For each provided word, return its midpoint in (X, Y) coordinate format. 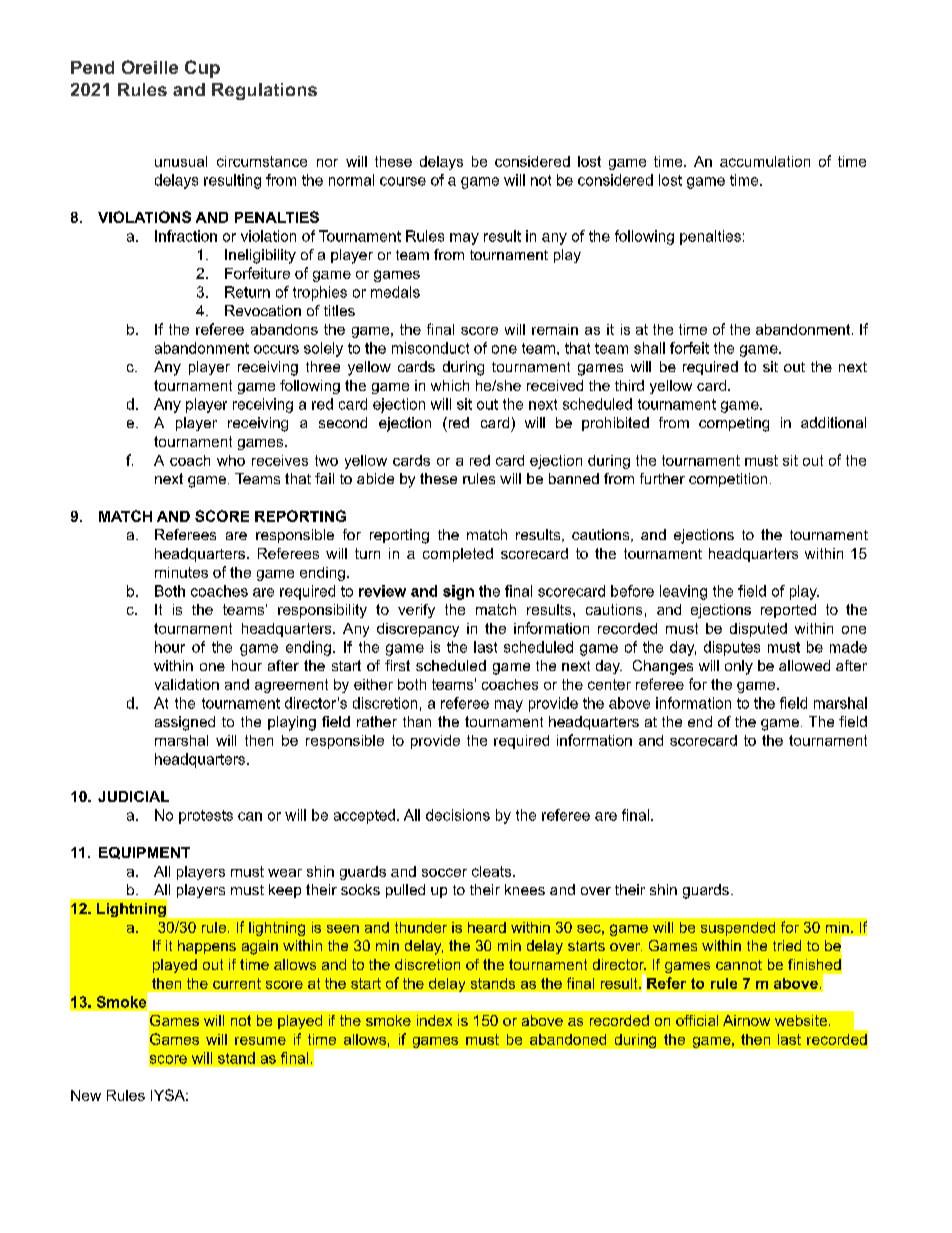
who (231, 460)
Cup (202, 69)
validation (187, 684)
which (450, 385)
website (801, 1020)
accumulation (765, 161)
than (417, 721)
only (739, 667)
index (434, 1020)
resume (260, 1041)
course (403, 181)
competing (734, 424)
